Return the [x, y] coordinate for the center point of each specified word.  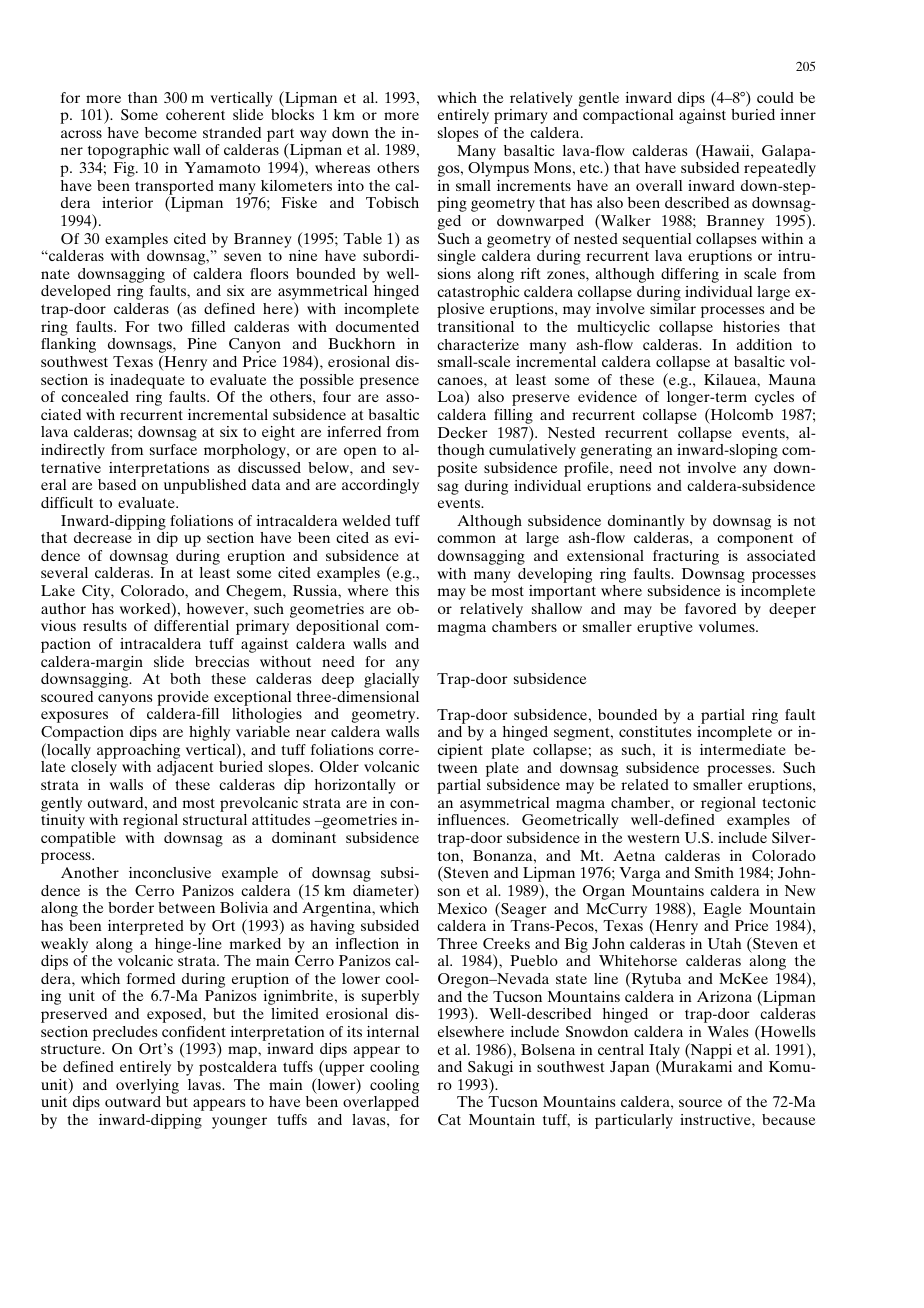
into [351, 185]
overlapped [381, 1103]
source [700, 1103]
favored [710, 608]
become [171, 132]
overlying [147, 1086]
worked [146, 609]
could [775, 97]
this [407, 590]
